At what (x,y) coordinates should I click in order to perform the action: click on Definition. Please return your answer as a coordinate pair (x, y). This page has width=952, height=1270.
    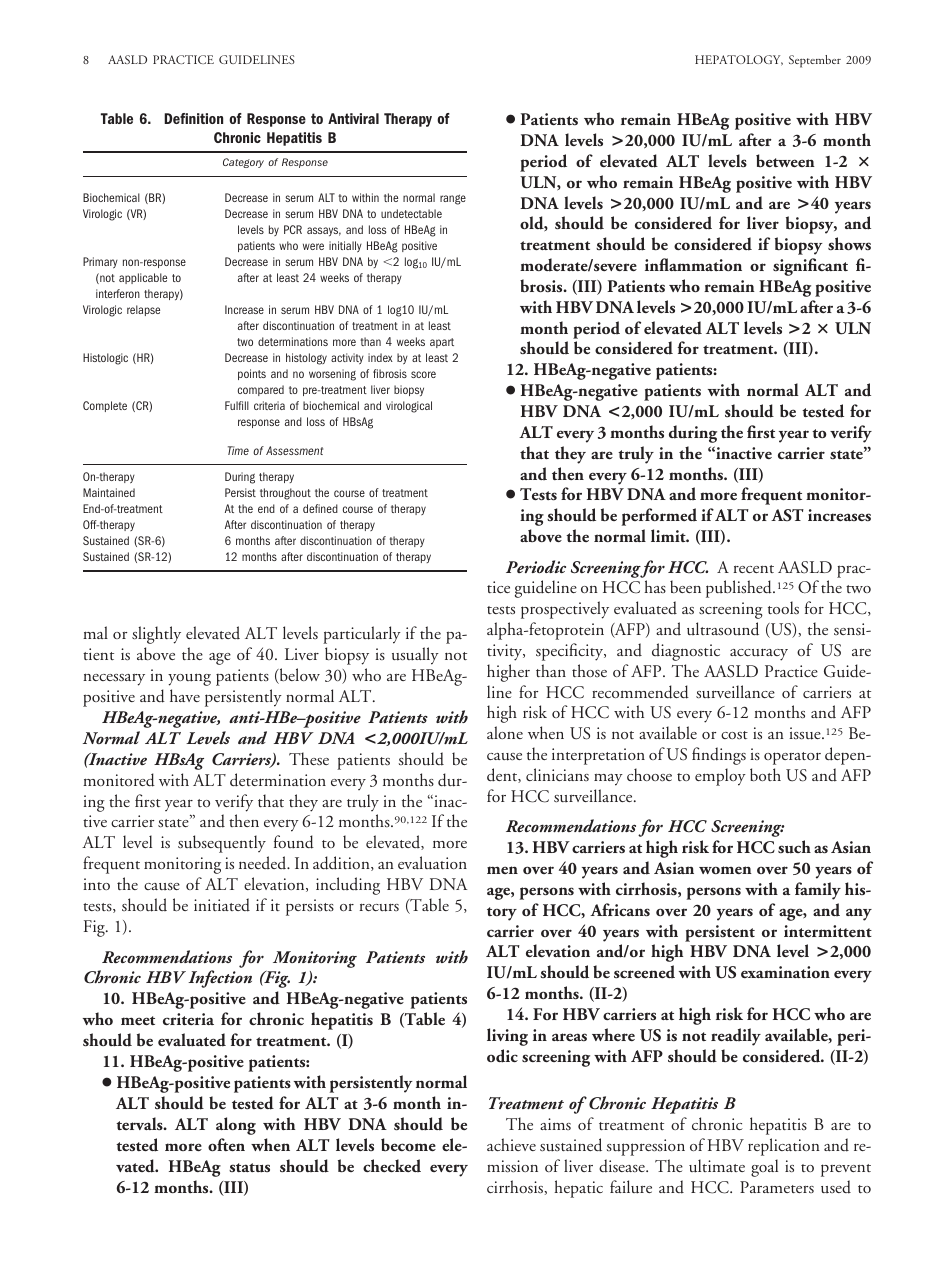
    Looking at the image, I should click on (193, 118).
